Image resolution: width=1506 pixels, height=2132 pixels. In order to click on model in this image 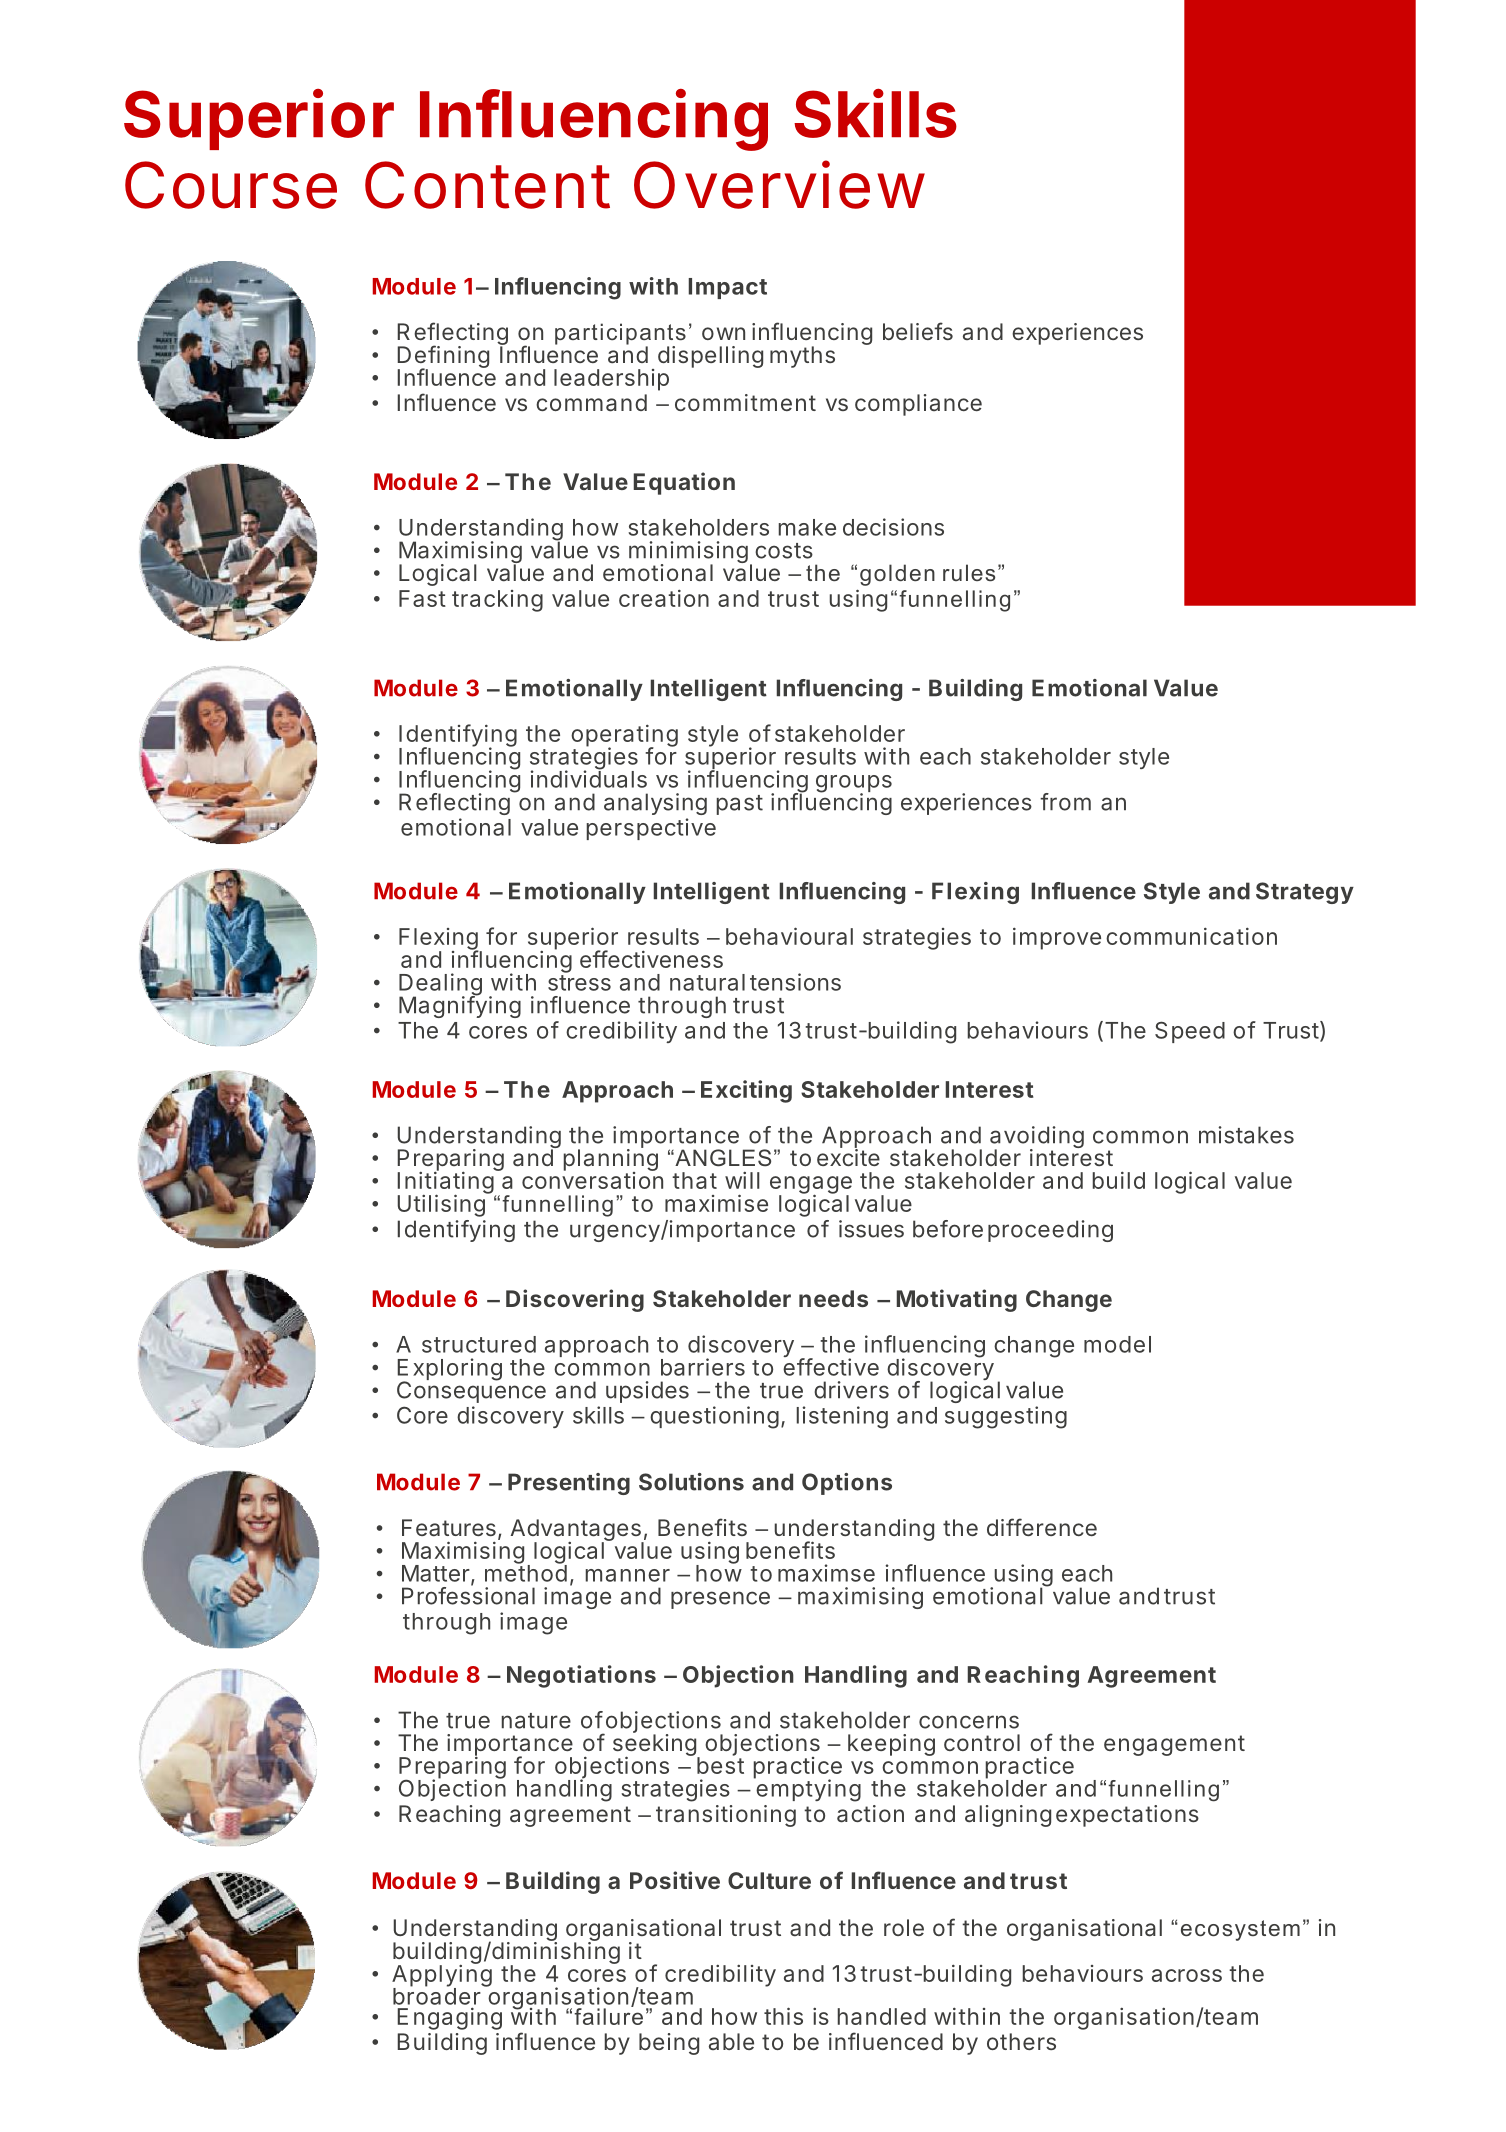, I will do `click(1117, 1344)`.
